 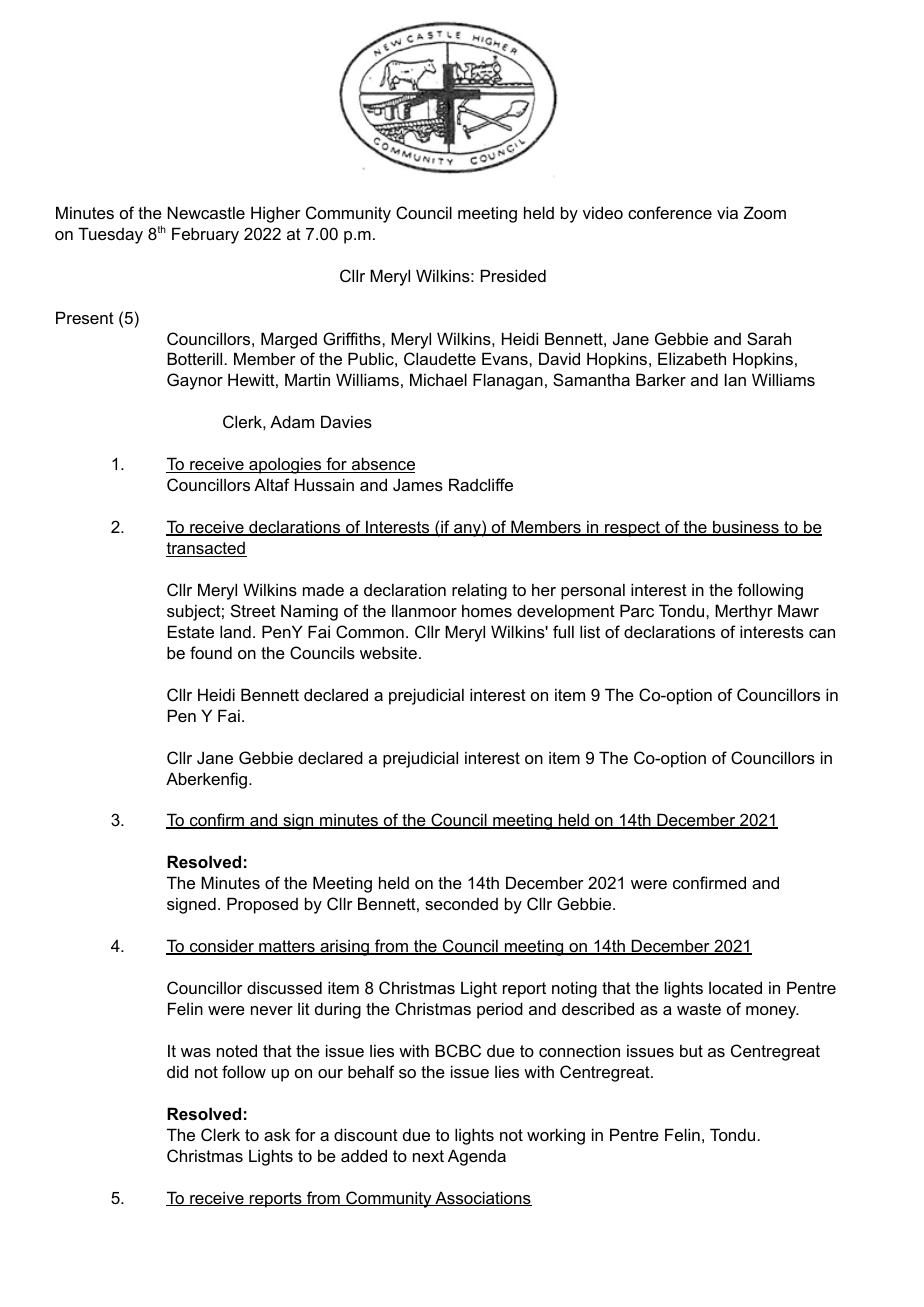 What do you see at coordinates (191, 631) in the screenshot?
I see `Estate` at bounding box center [191, 631].
